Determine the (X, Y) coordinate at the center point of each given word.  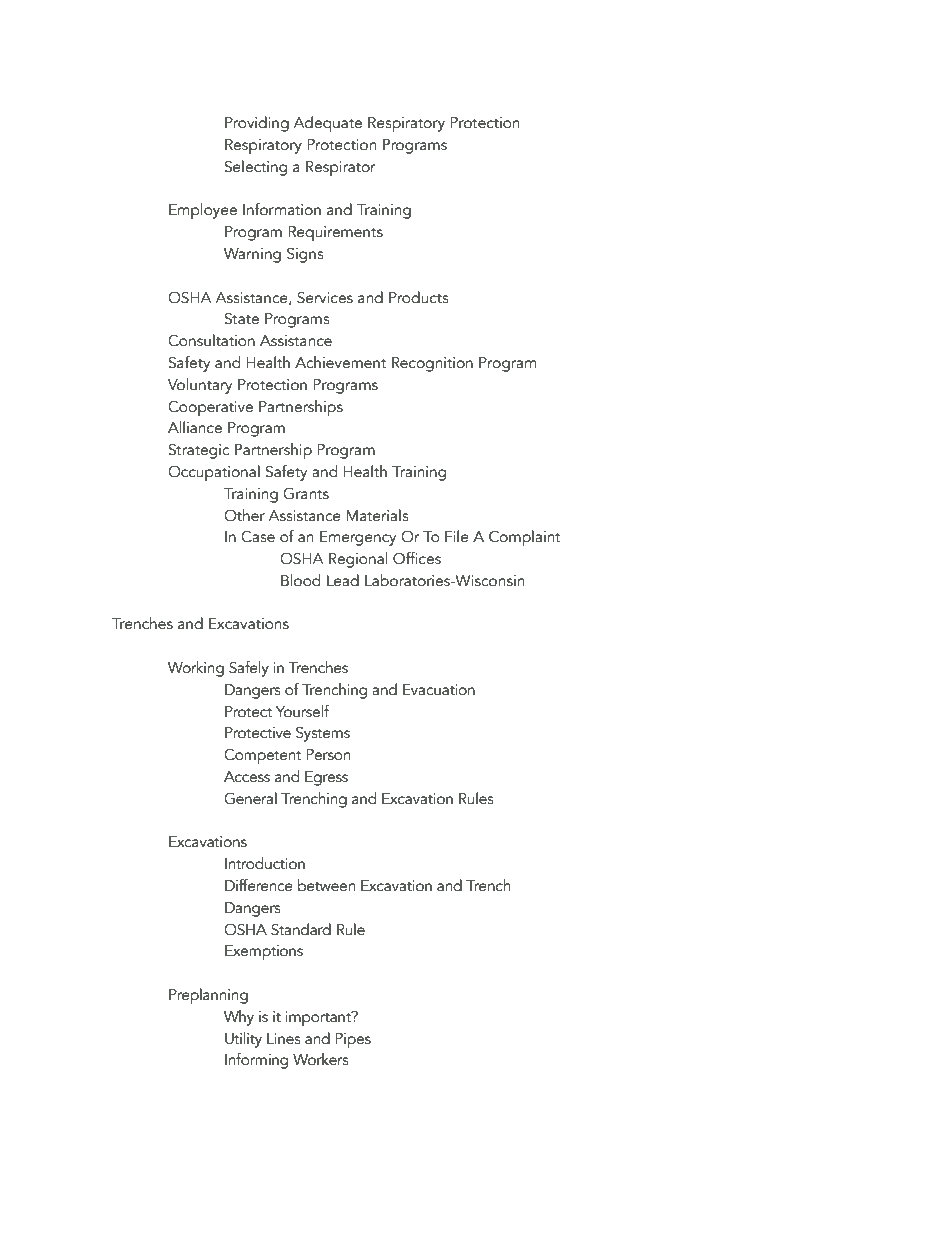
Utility (243, 1040)
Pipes (353, 1041)
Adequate (327, 124)
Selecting (256, 168)
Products (419, 297)
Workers (321, 1059)
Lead (343, 580)
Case (258, 537)
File (457, 536)
